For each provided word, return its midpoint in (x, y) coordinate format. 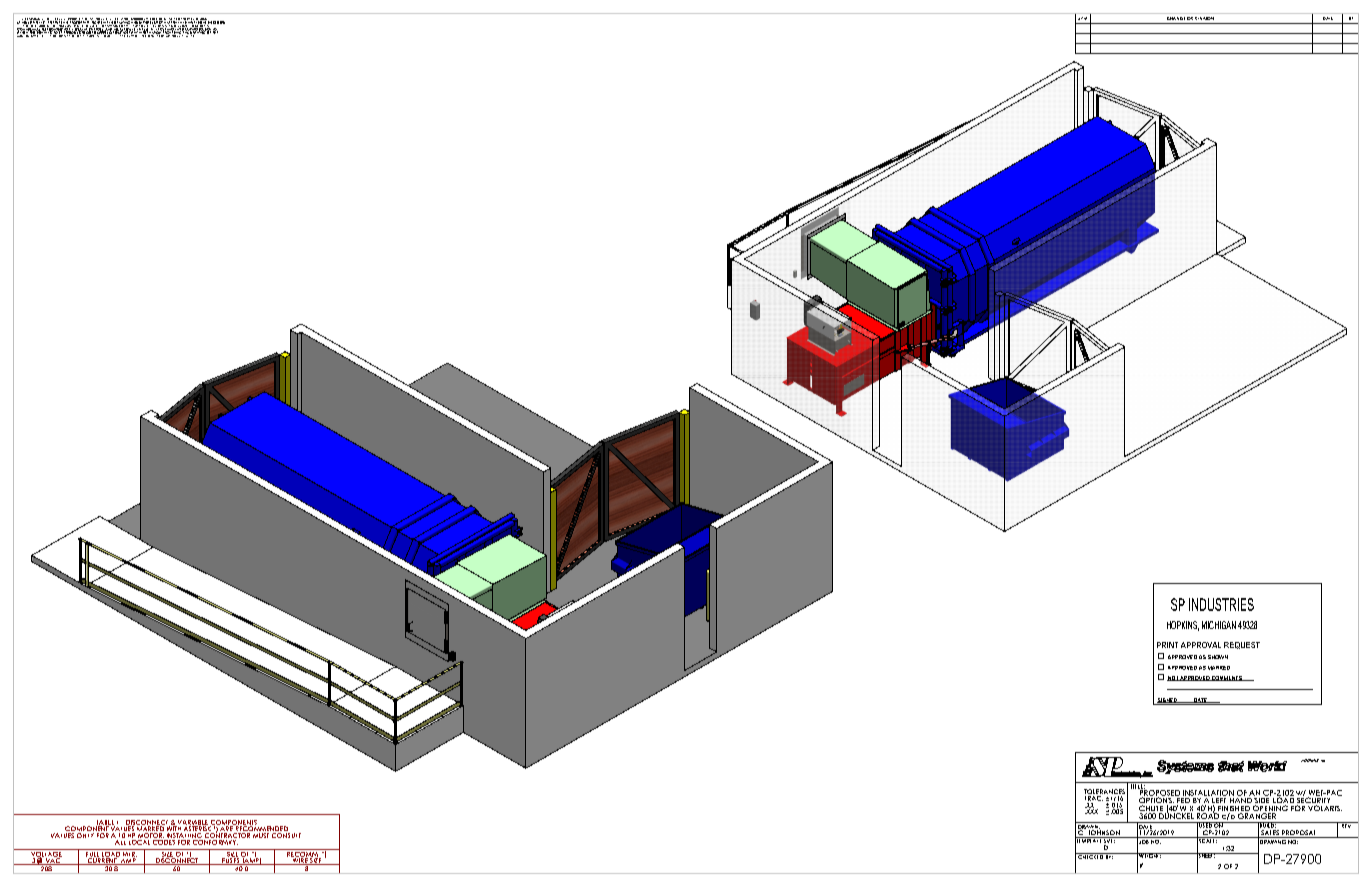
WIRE (299, 860)
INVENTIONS (197, 22)
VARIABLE (191, 823)
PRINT (1167, 645)
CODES (164, 841)
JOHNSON (1104, 833)
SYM (1082, 18)
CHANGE (1176, 18)
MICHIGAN (1219, 625)
